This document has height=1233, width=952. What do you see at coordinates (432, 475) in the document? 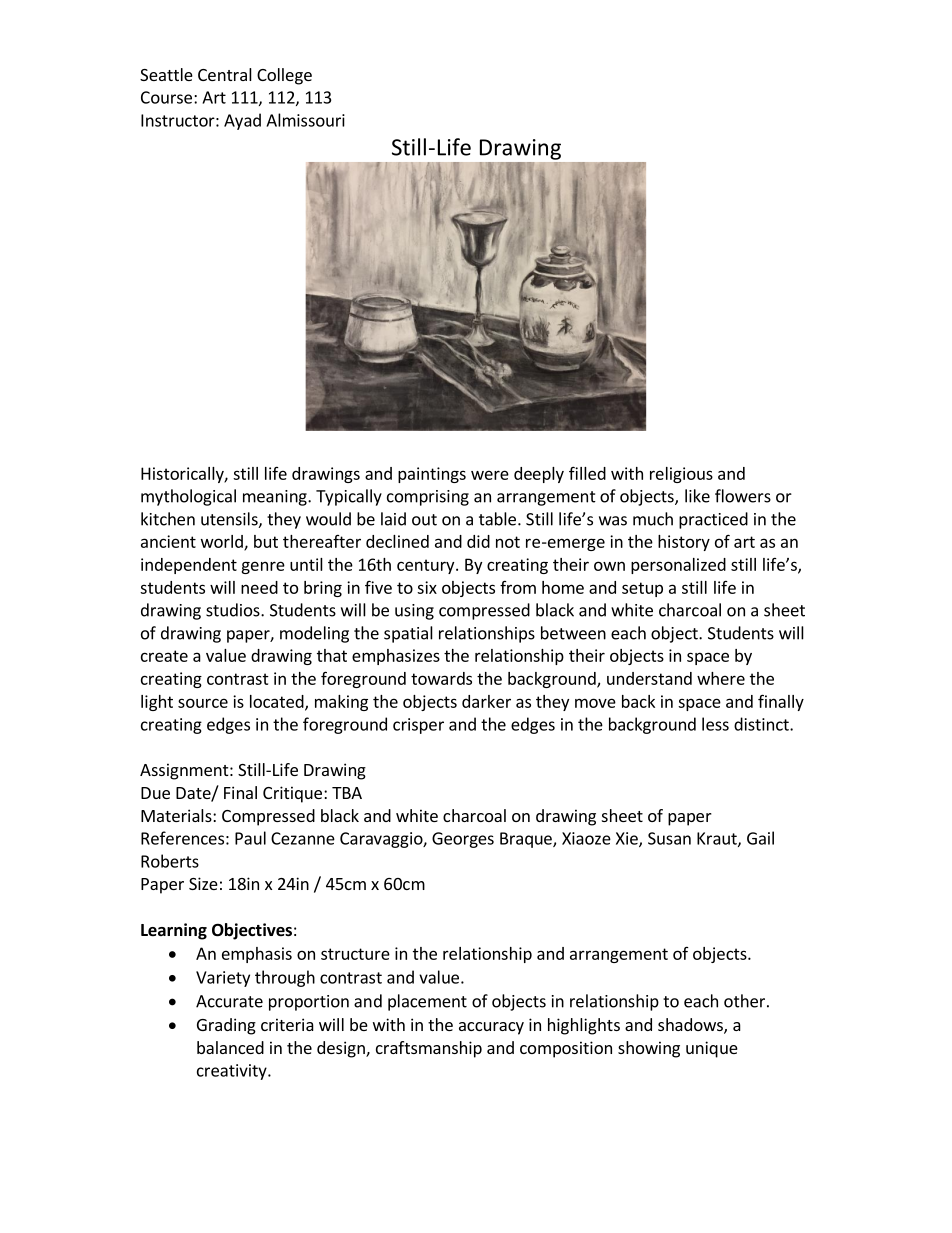
I see `paintings` at bounding box center [432, 475].
